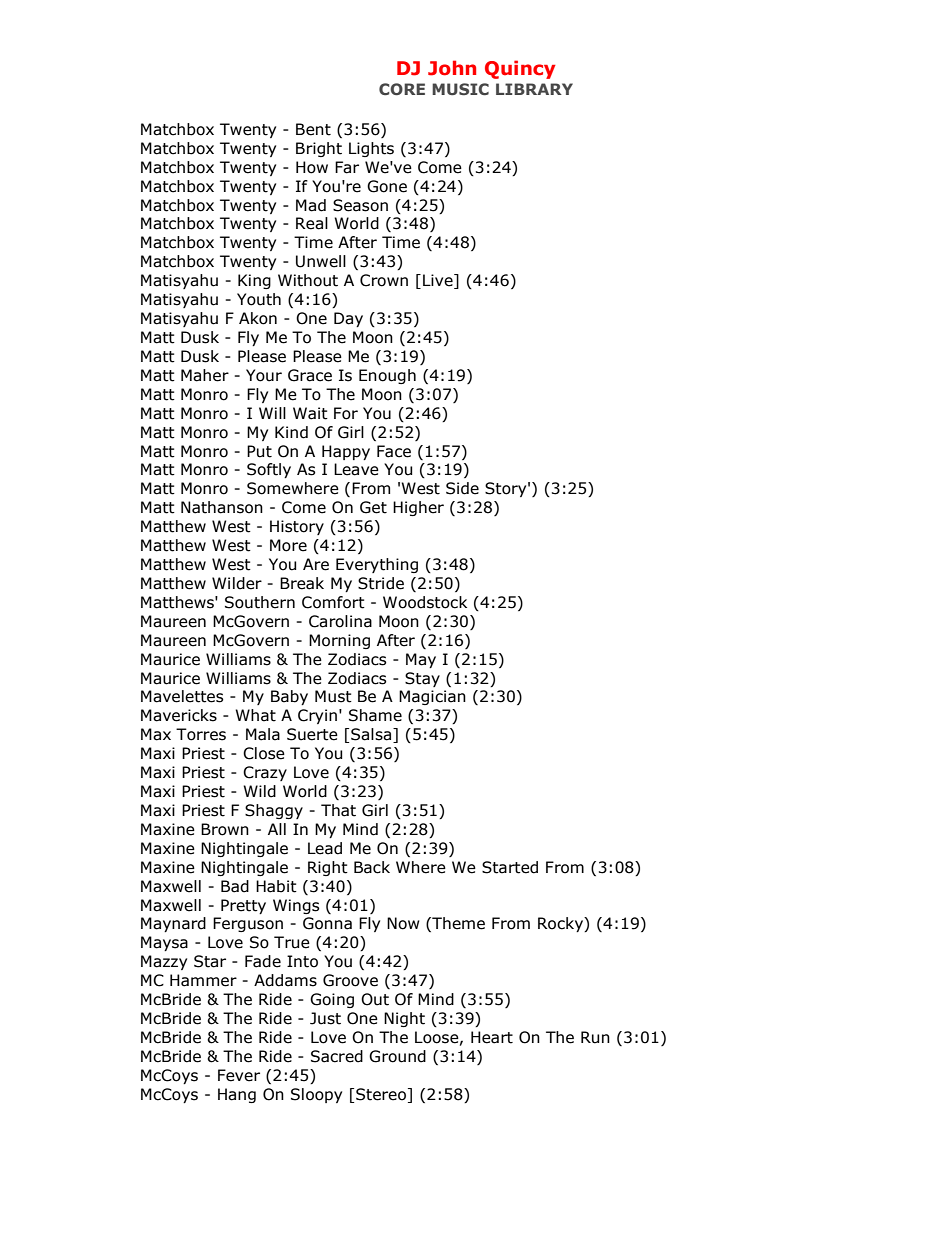 The width and height of the screenshot is (952, 1233). Describe the element at coordinates (394, 451) in the screenshot. I see `Face` at that location.
